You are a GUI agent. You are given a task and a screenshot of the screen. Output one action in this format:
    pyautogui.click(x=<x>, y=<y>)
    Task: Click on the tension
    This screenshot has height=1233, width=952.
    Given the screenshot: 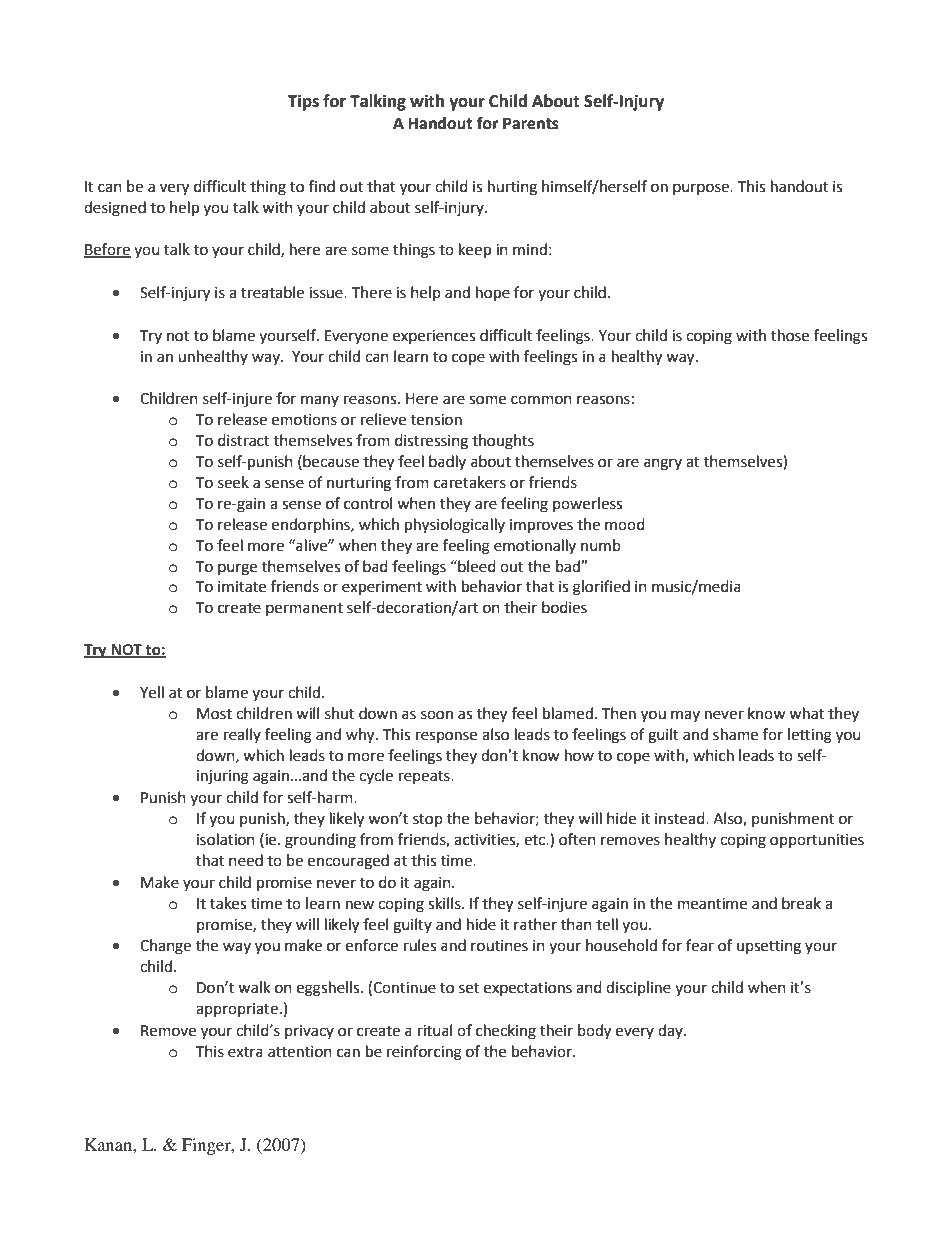 What is the action you would take?
    pyautogui.click(x=436, y=420)
